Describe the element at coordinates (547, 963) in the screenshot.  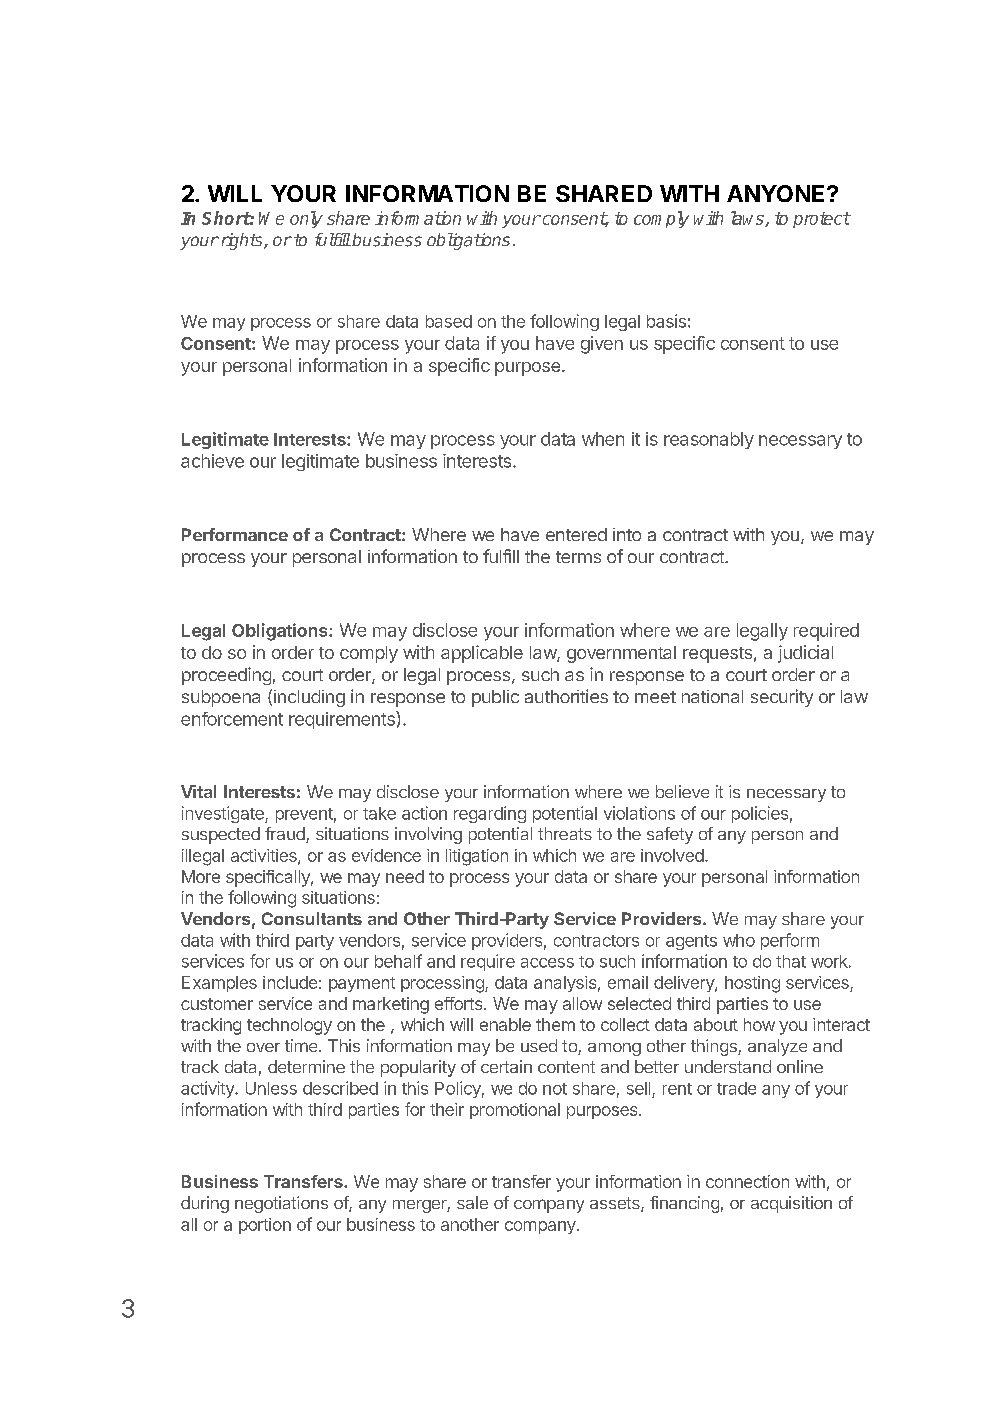
I see `access` at that location.
